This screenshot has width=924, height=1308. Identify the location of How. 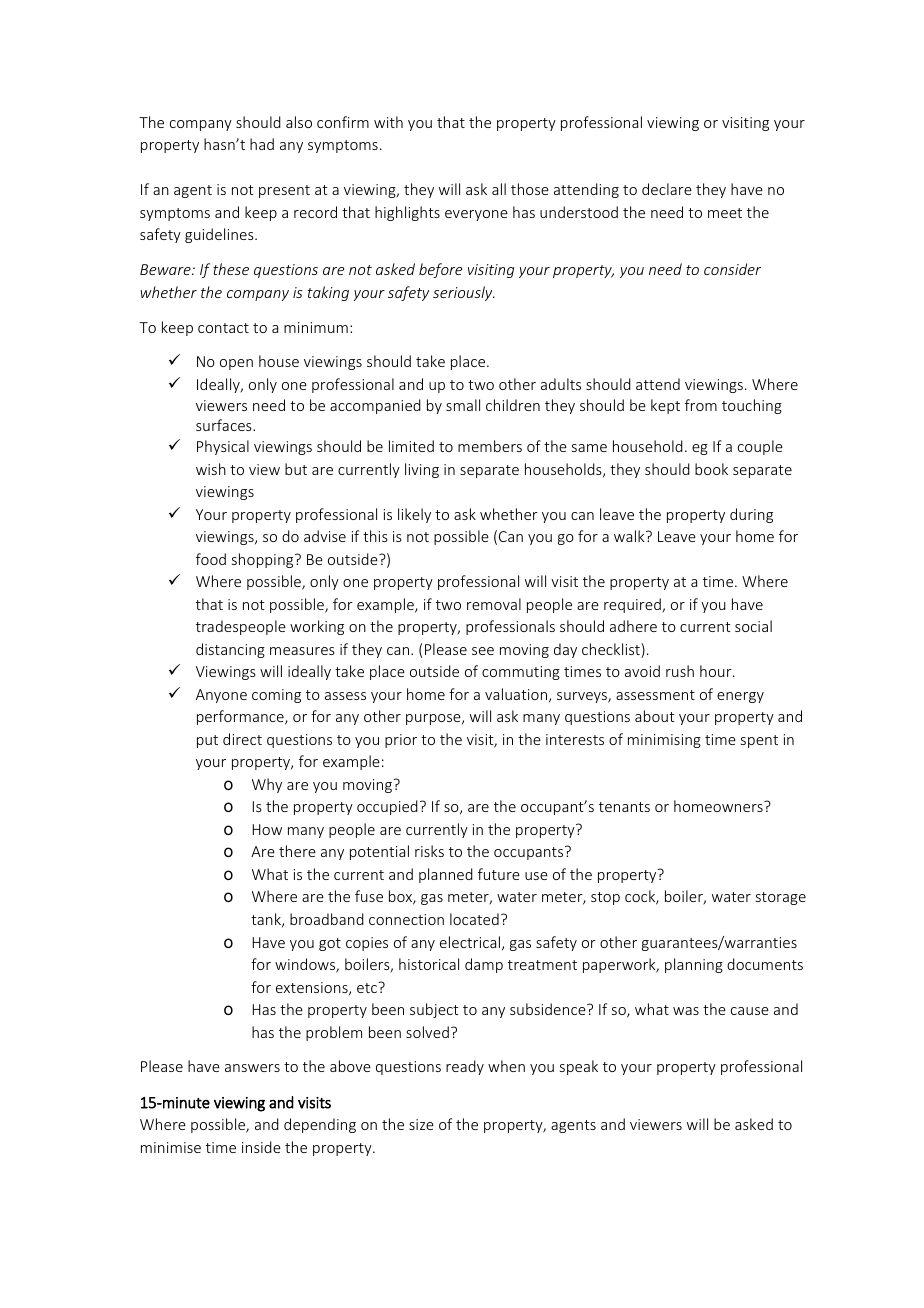
(267, 829).
